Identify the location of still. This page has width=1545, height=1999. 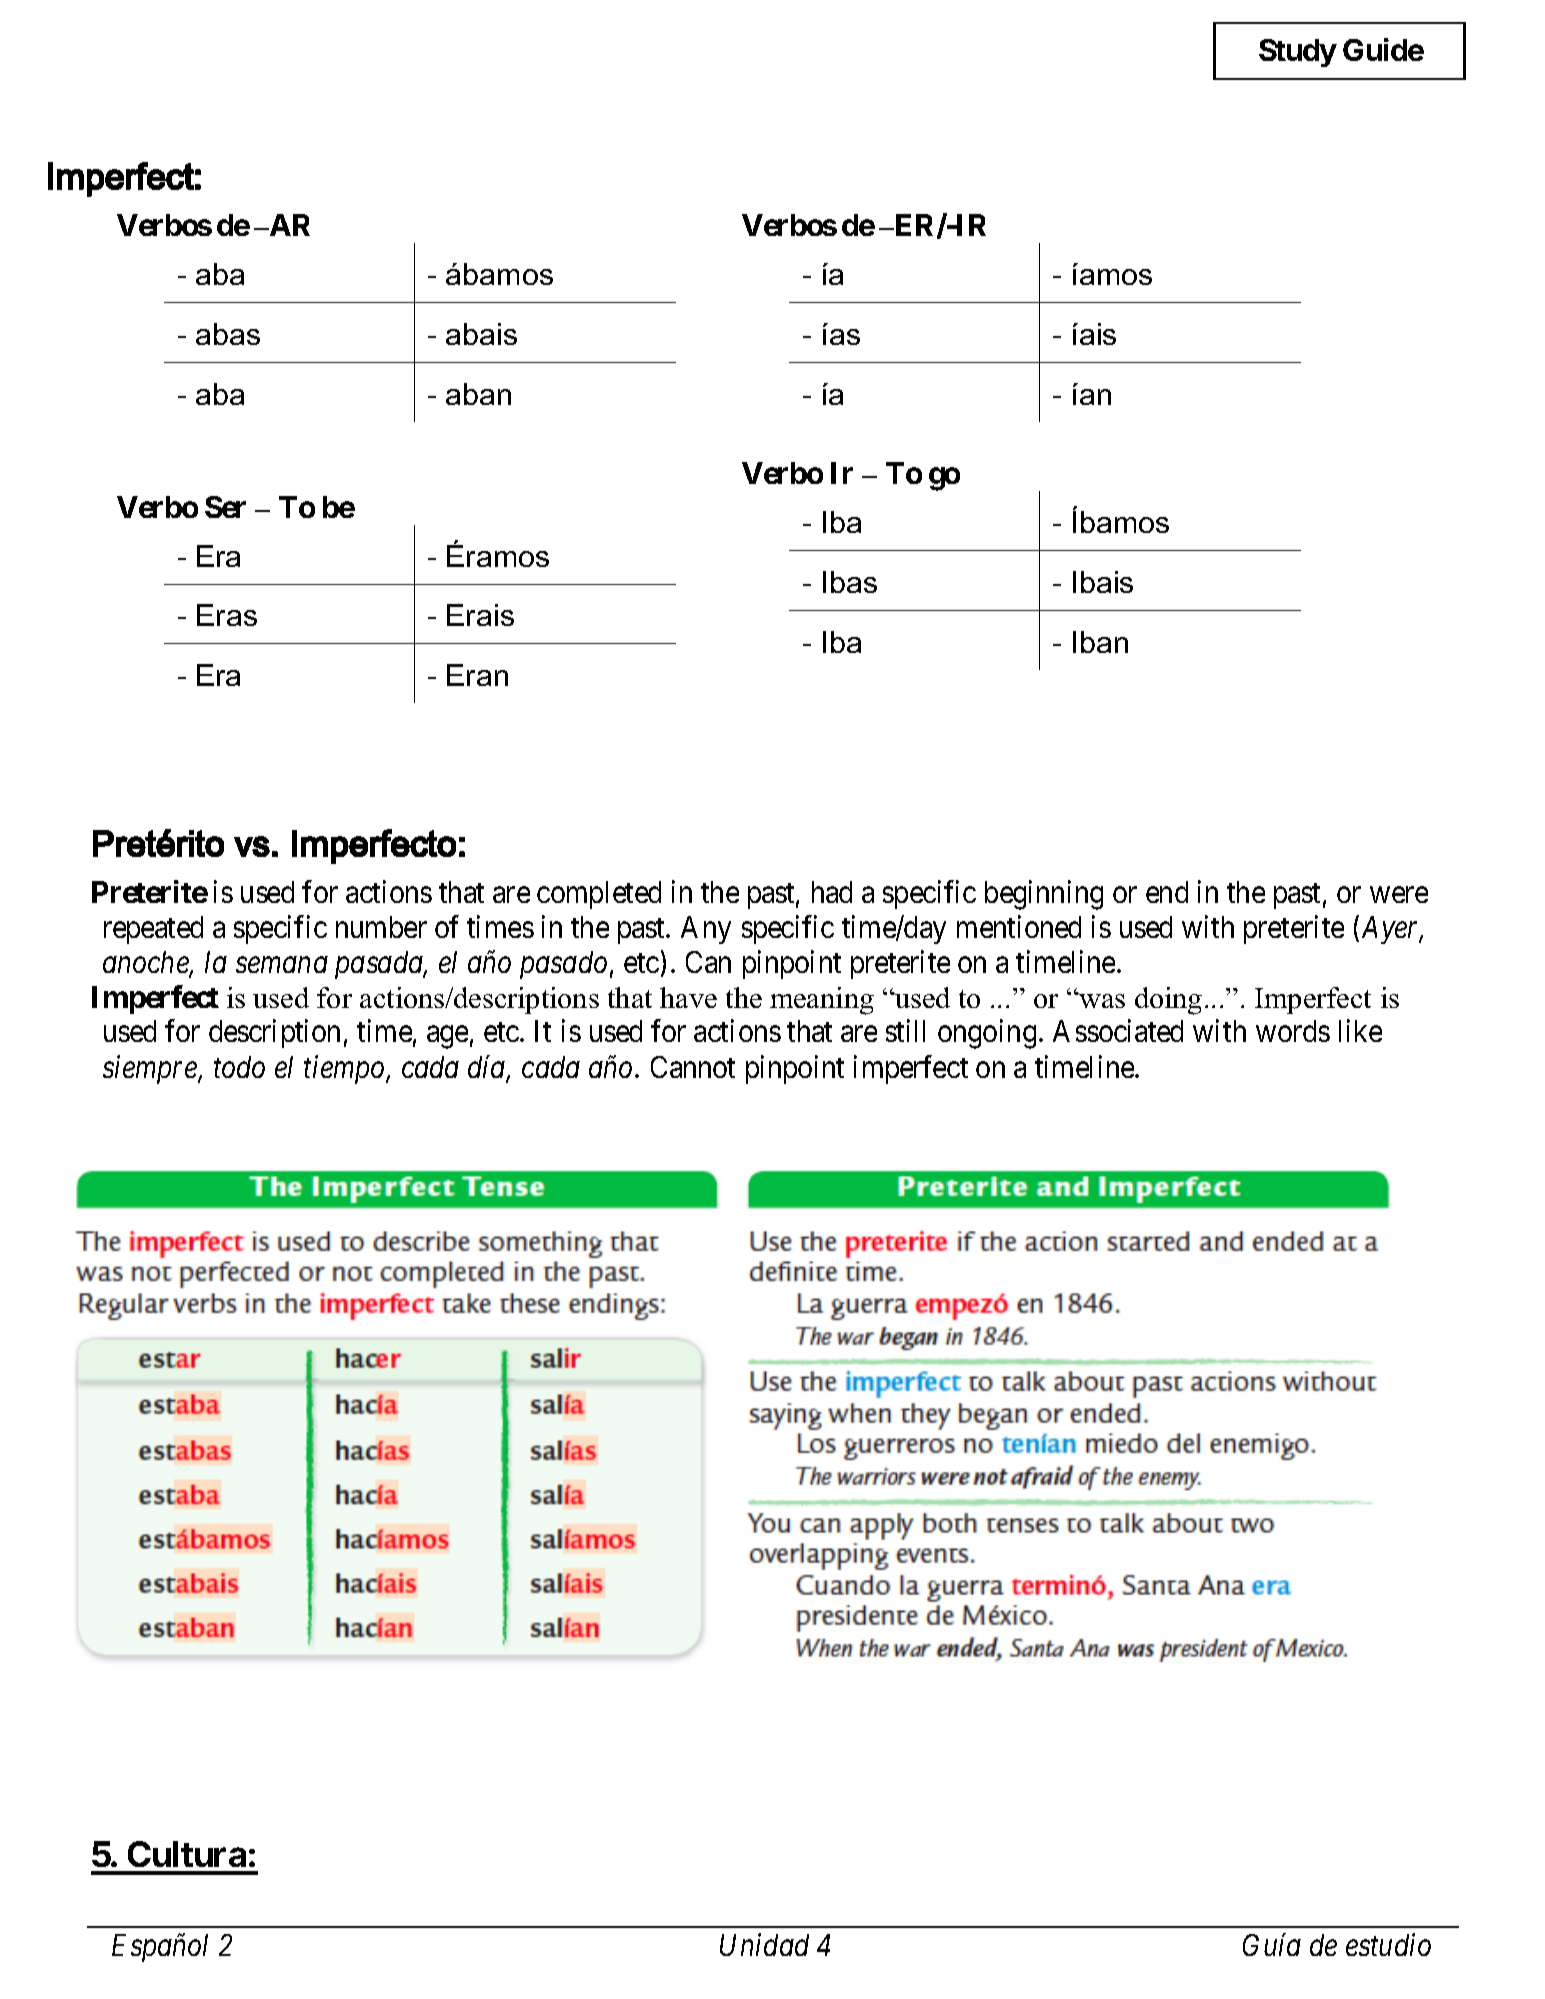
(905, 1031).
